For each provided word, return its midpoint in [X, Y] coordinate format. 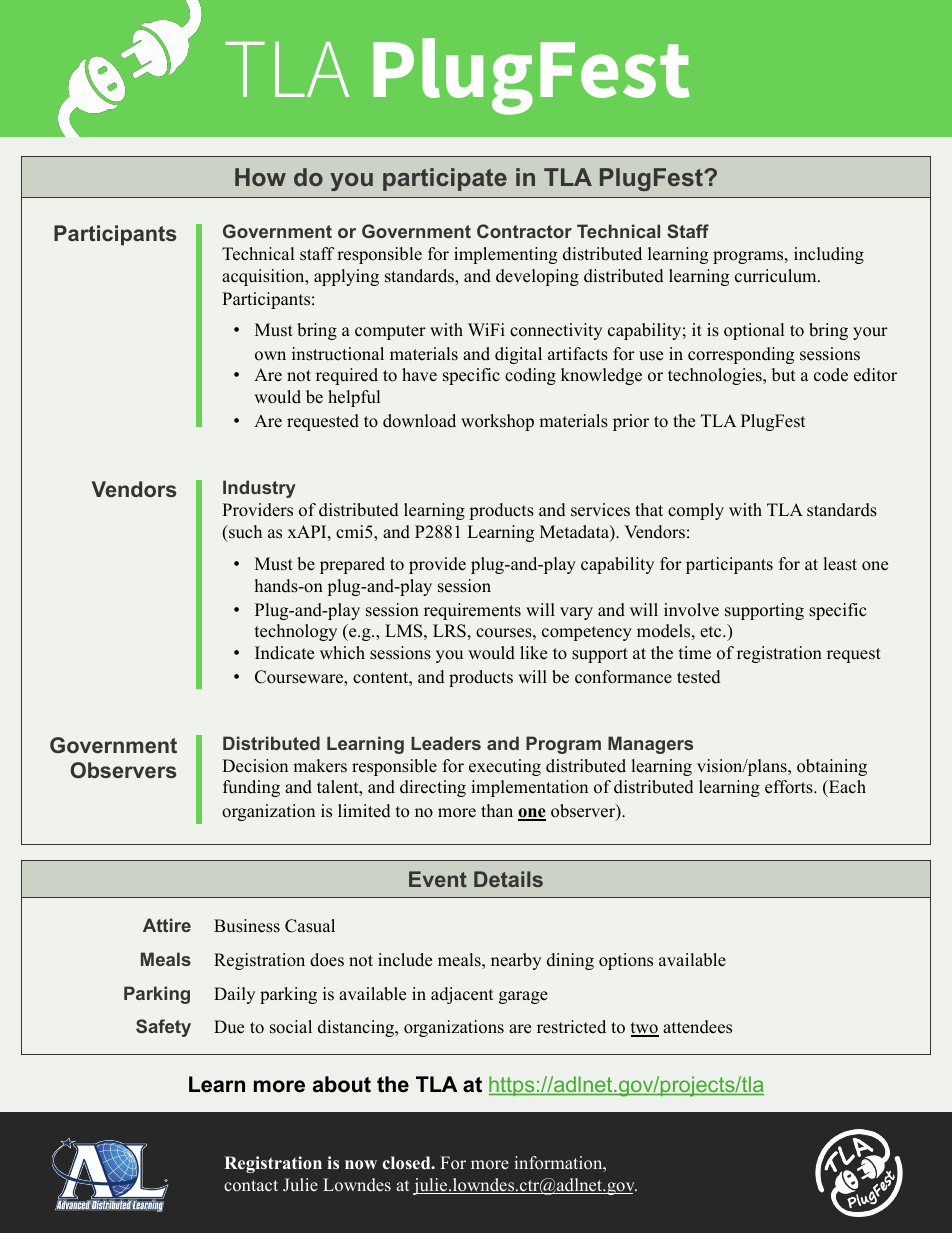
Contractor [524, 231]
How [260, 177]
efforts [790, 787]
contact [251, 1186]
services [600, 510]
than [497, 810]
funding [251, 788]
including [829, 255]
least [840, 564]
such [244, 532]
